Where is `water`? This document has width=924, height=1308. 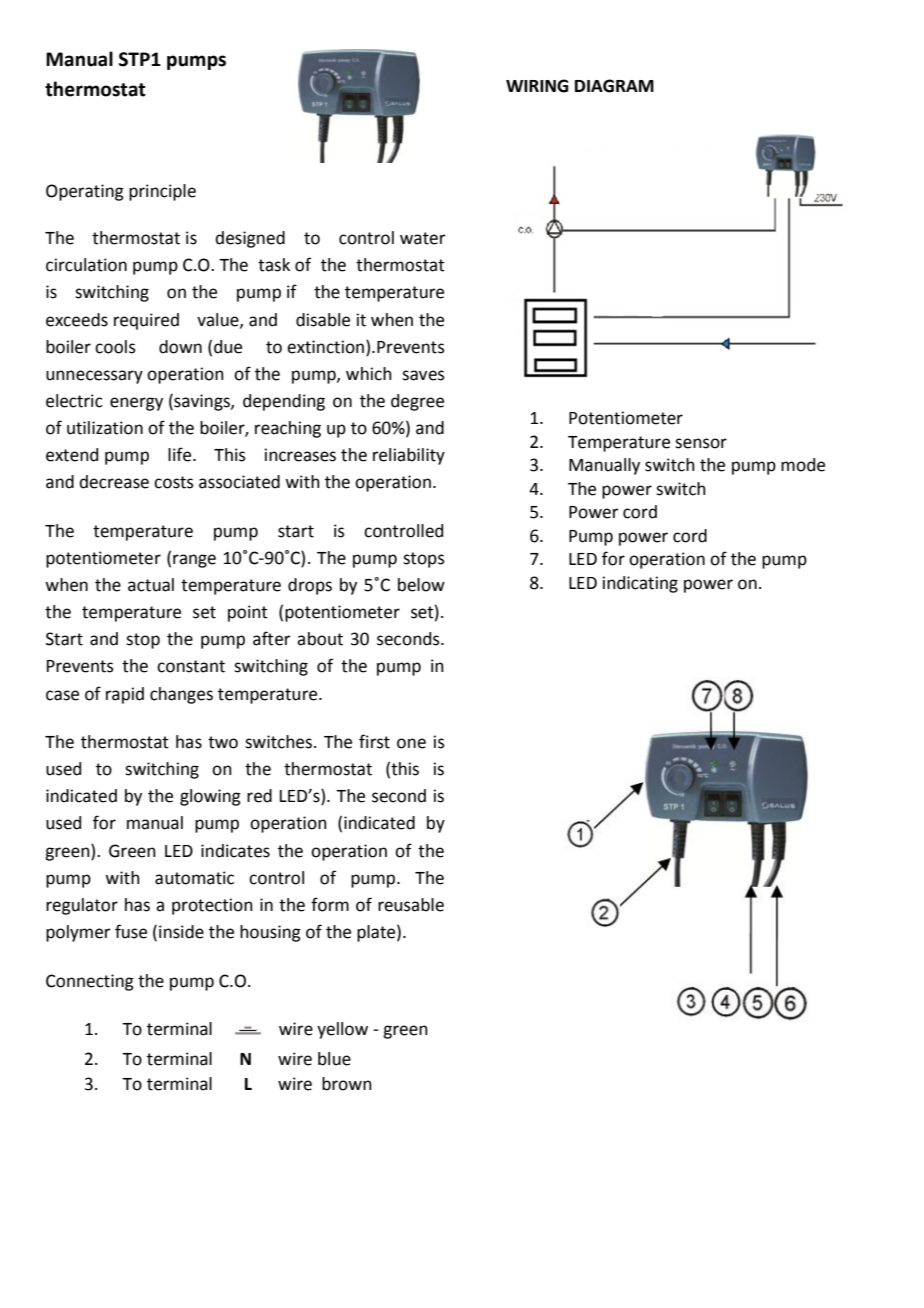
water is located at coordinates (422, 238).
